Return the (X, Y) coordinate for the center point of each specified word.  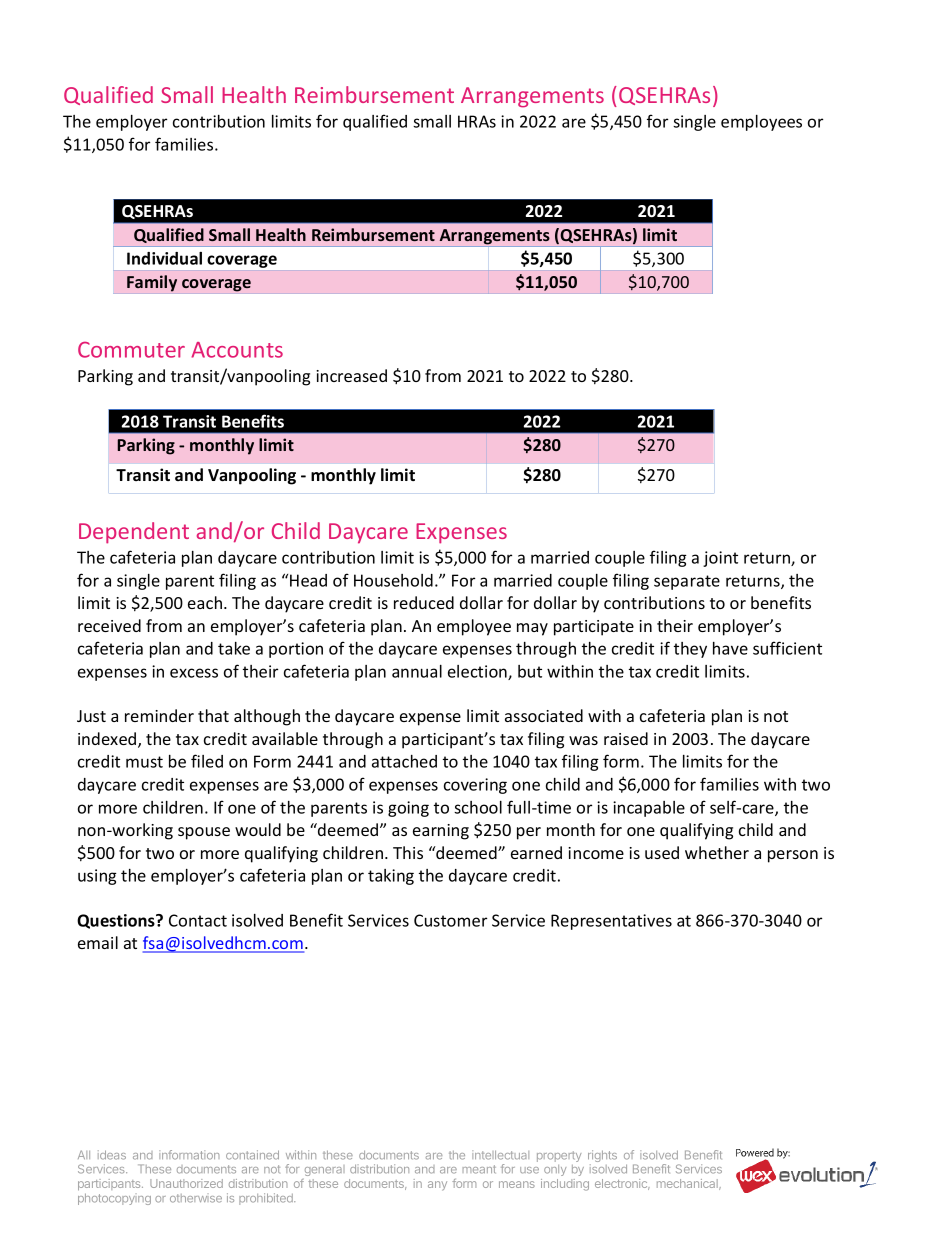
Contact (198, 920)
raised (626, 738)
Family (152, 283)
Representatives (611, 922)
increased (351, 375)
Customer (450, 920)
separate (687, 582)
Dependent (134, 533)
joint (720, 559)
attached (404, 761)
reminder (159, 715)
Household (393, 580)
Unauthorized (186, 1183)
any (437, 1186)
